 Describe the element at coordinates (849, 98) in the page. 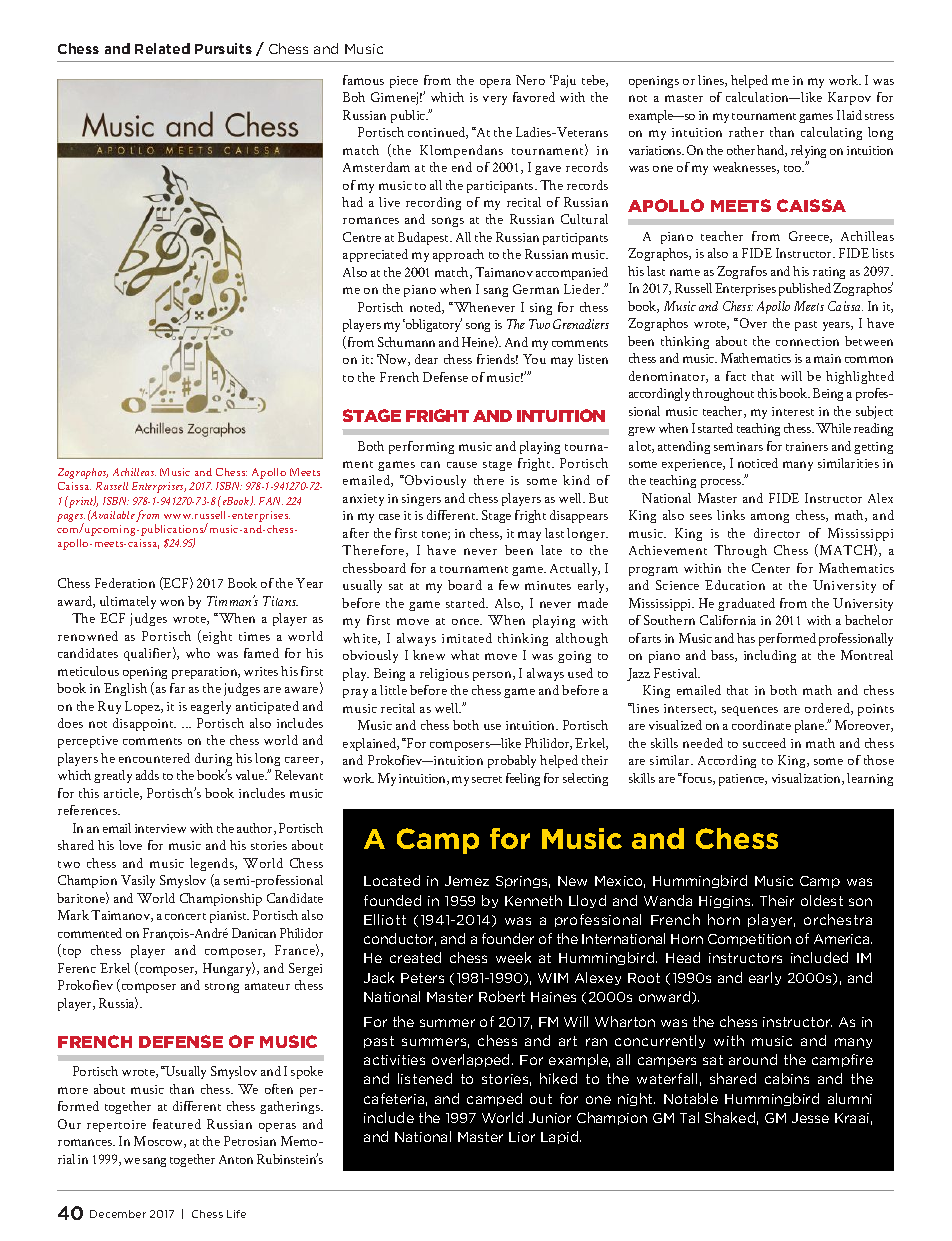

I see `Karpov` at that location.
